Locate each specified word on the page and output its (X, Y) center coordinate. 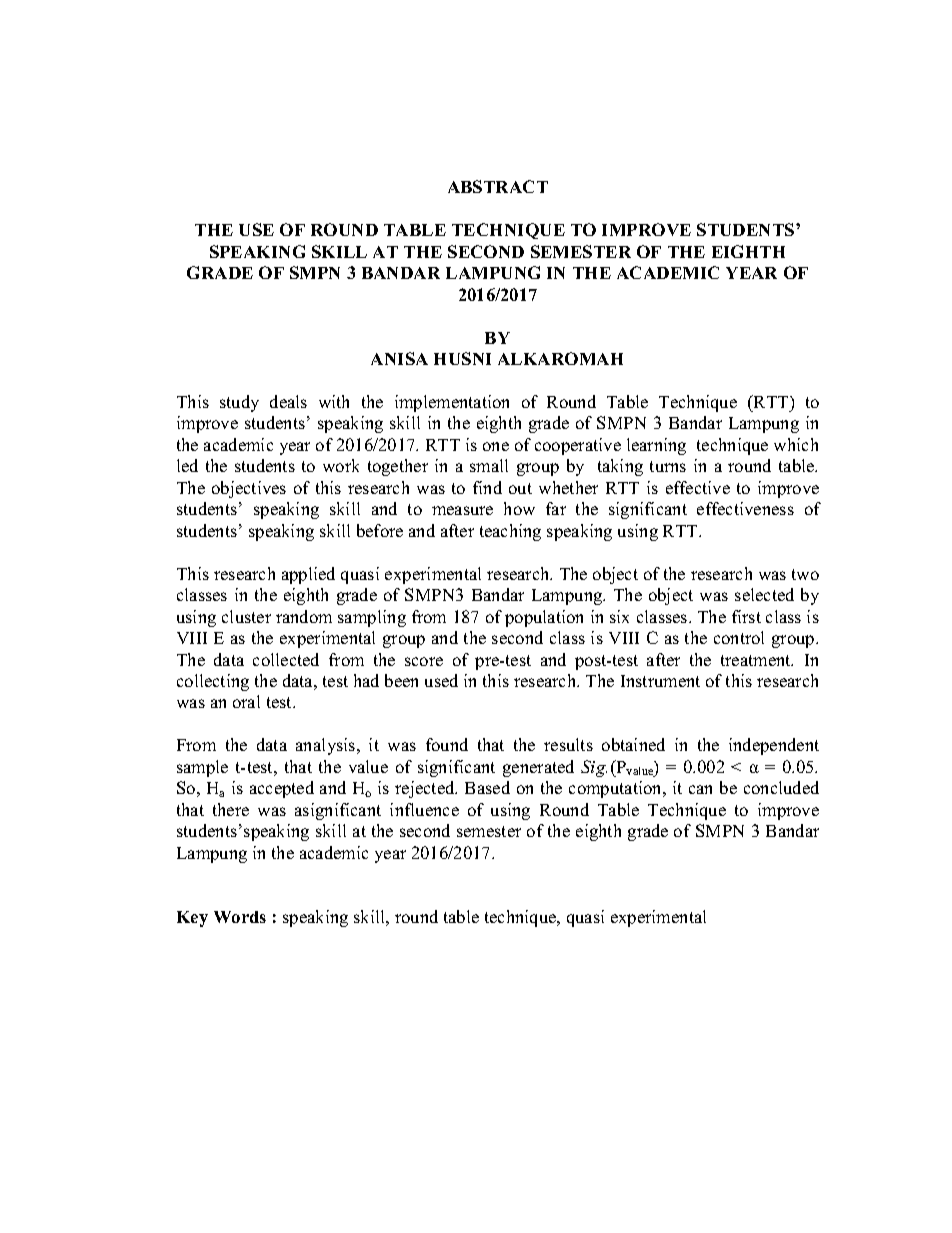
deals (288, 401)
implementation (452, 403)
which (796, 444)
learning (656, 446)
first (746, 616)
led (187, 465)
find (487, 487)
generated (538, 768)
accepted (282, 789)
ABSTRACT (498, 186)
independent (774, 746)
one (496, 446)
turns (668, 466)
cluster (246, 616)
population (544, 618)
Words (240, 917)
